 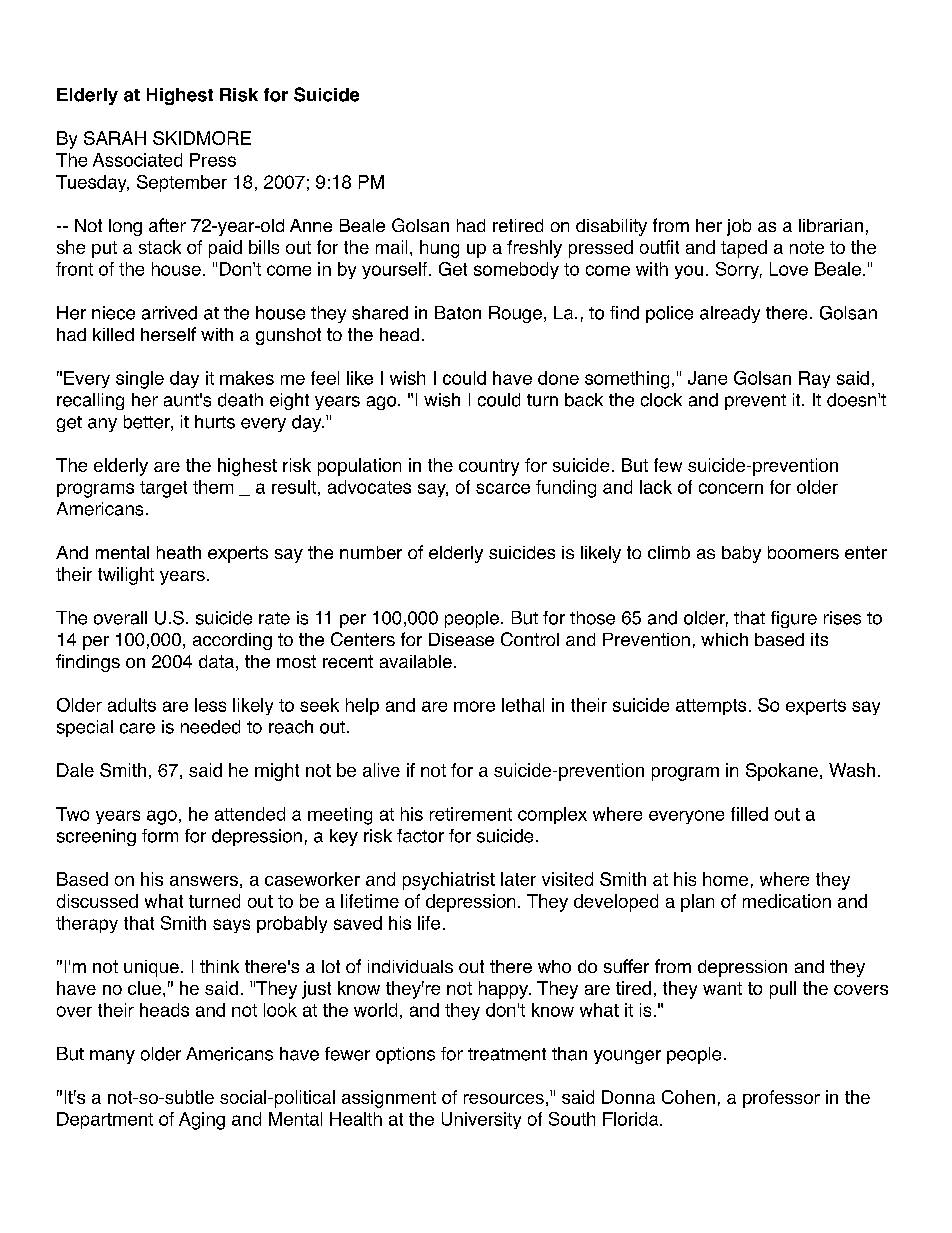 I want to click on job, so click(x=739, y=227).
